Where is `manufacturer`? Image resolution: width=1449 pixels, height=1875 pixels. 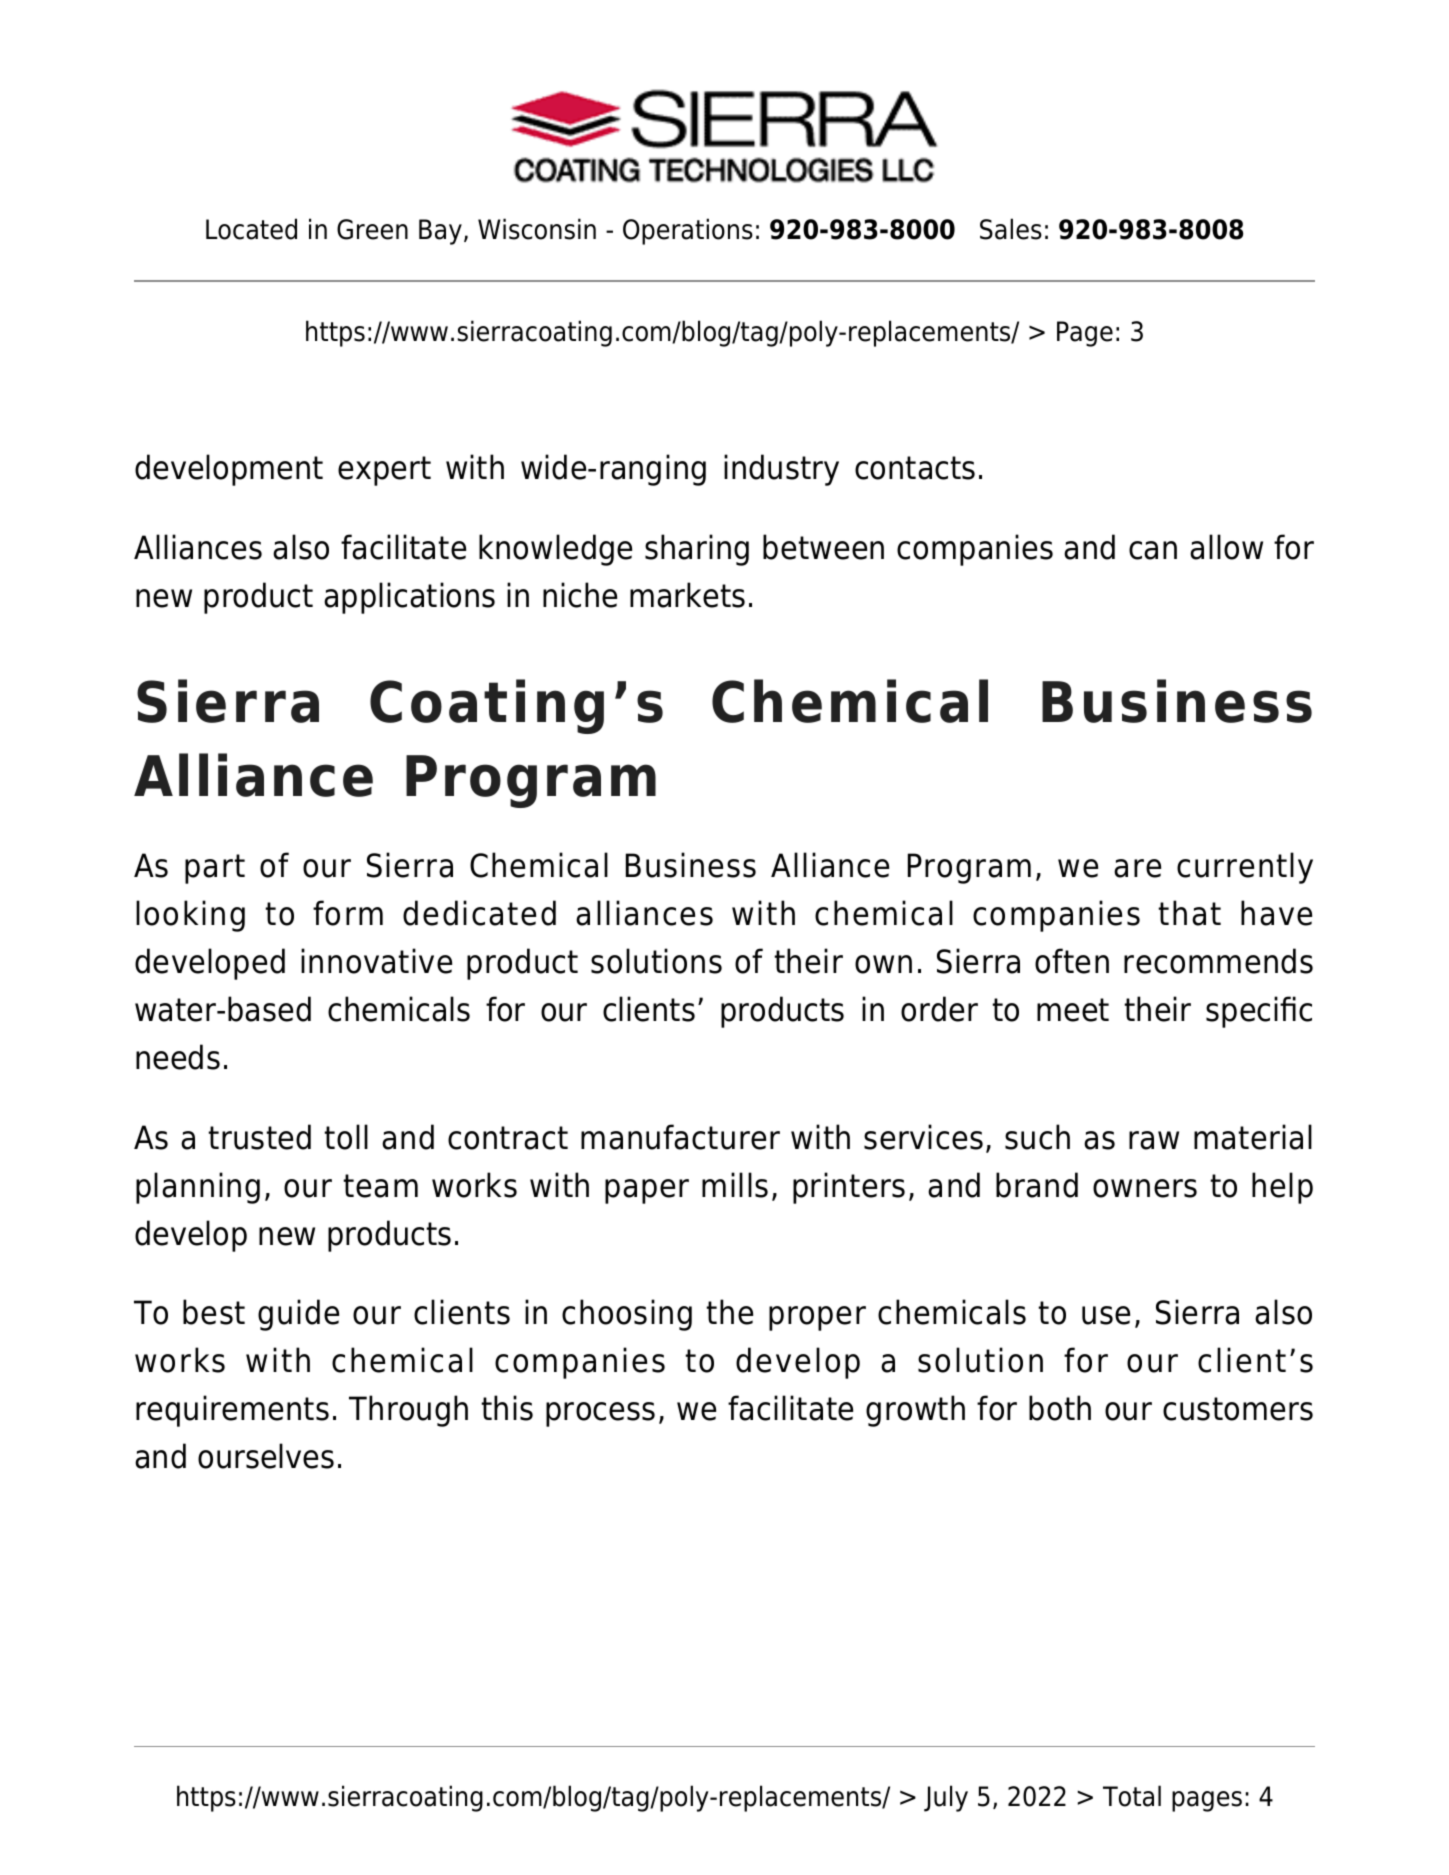
manufacturer is located at coordinates (680, 1137).
